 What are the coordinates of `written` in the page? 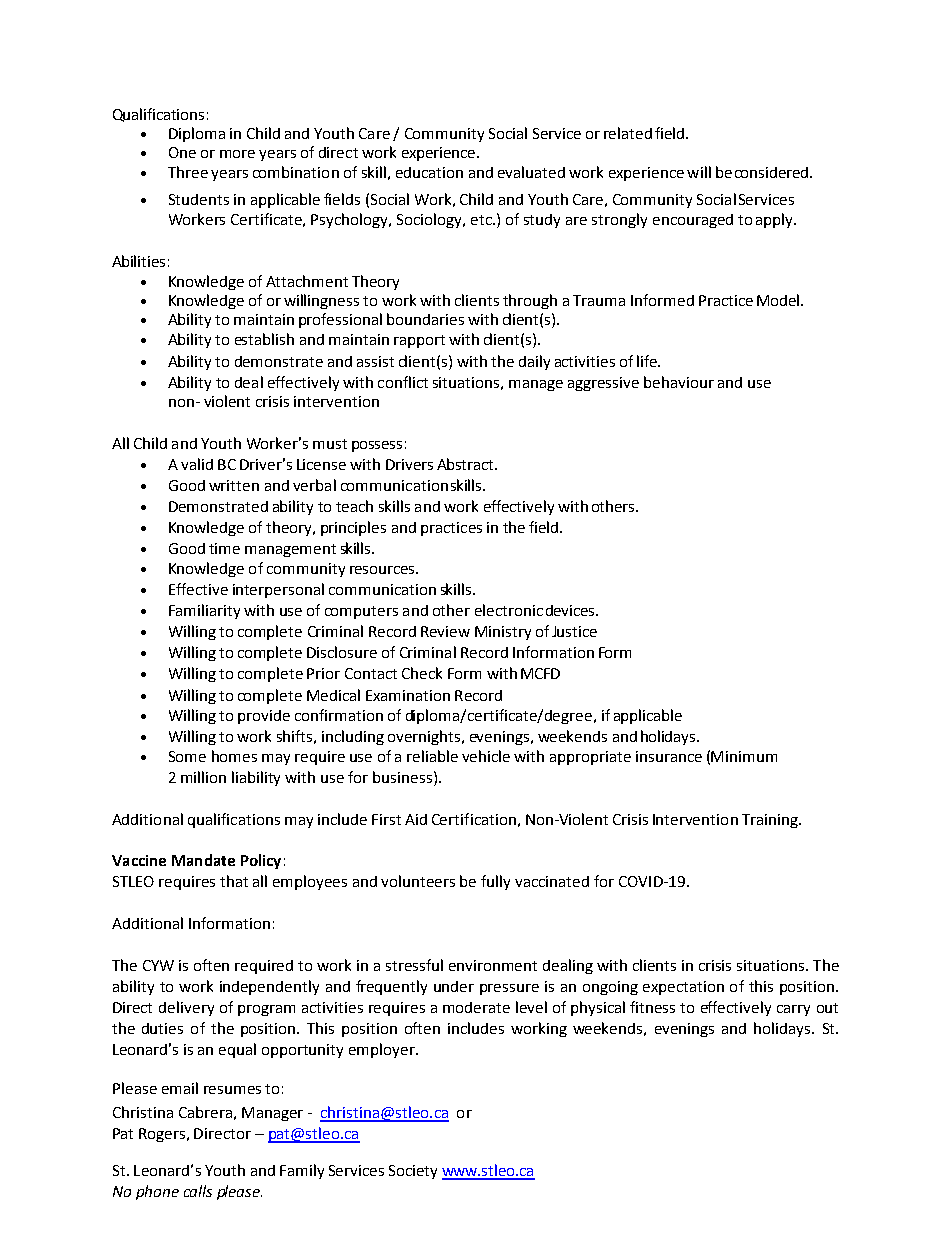 It's located at (234, 485).
